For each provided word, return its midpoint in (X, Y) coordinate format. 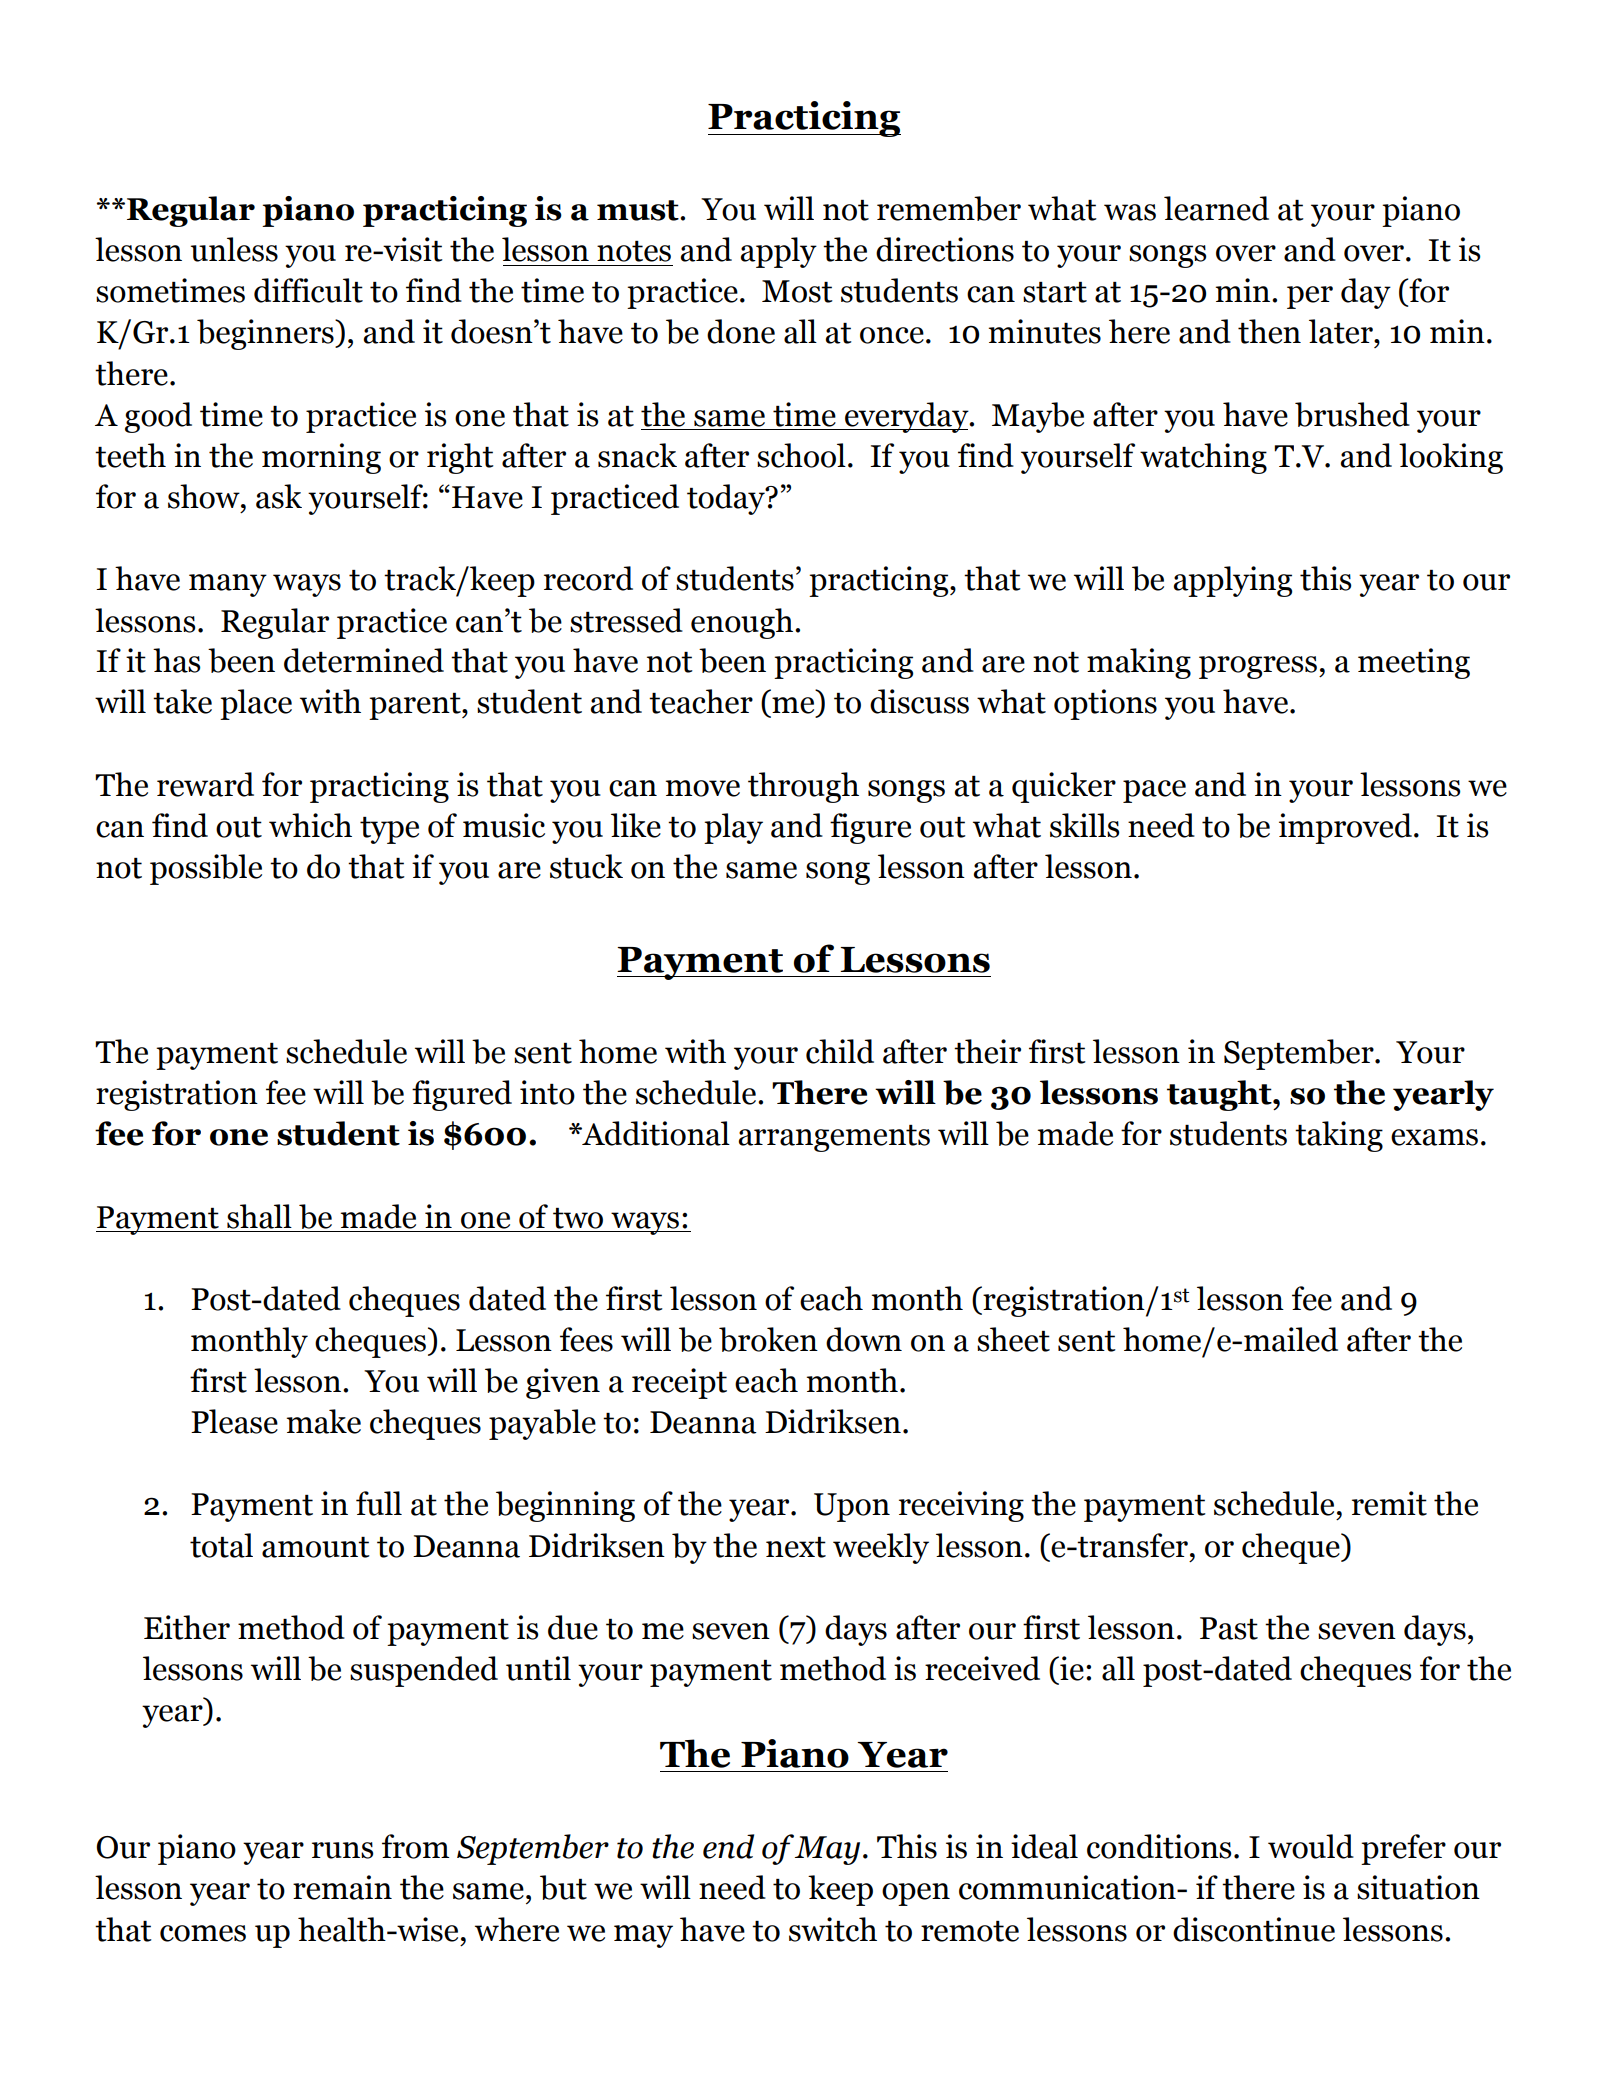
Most (797, 291)
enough (742, 623)
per (1310, 297)
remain (342, 1887)
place (256, 704)
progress (1258, 667)
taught (1220, 1095)
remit (1389, 1503)
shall (259, 1216)
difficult (308, 290)
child (840, 1051)
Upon (852, 1507)
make (324, 1421)
